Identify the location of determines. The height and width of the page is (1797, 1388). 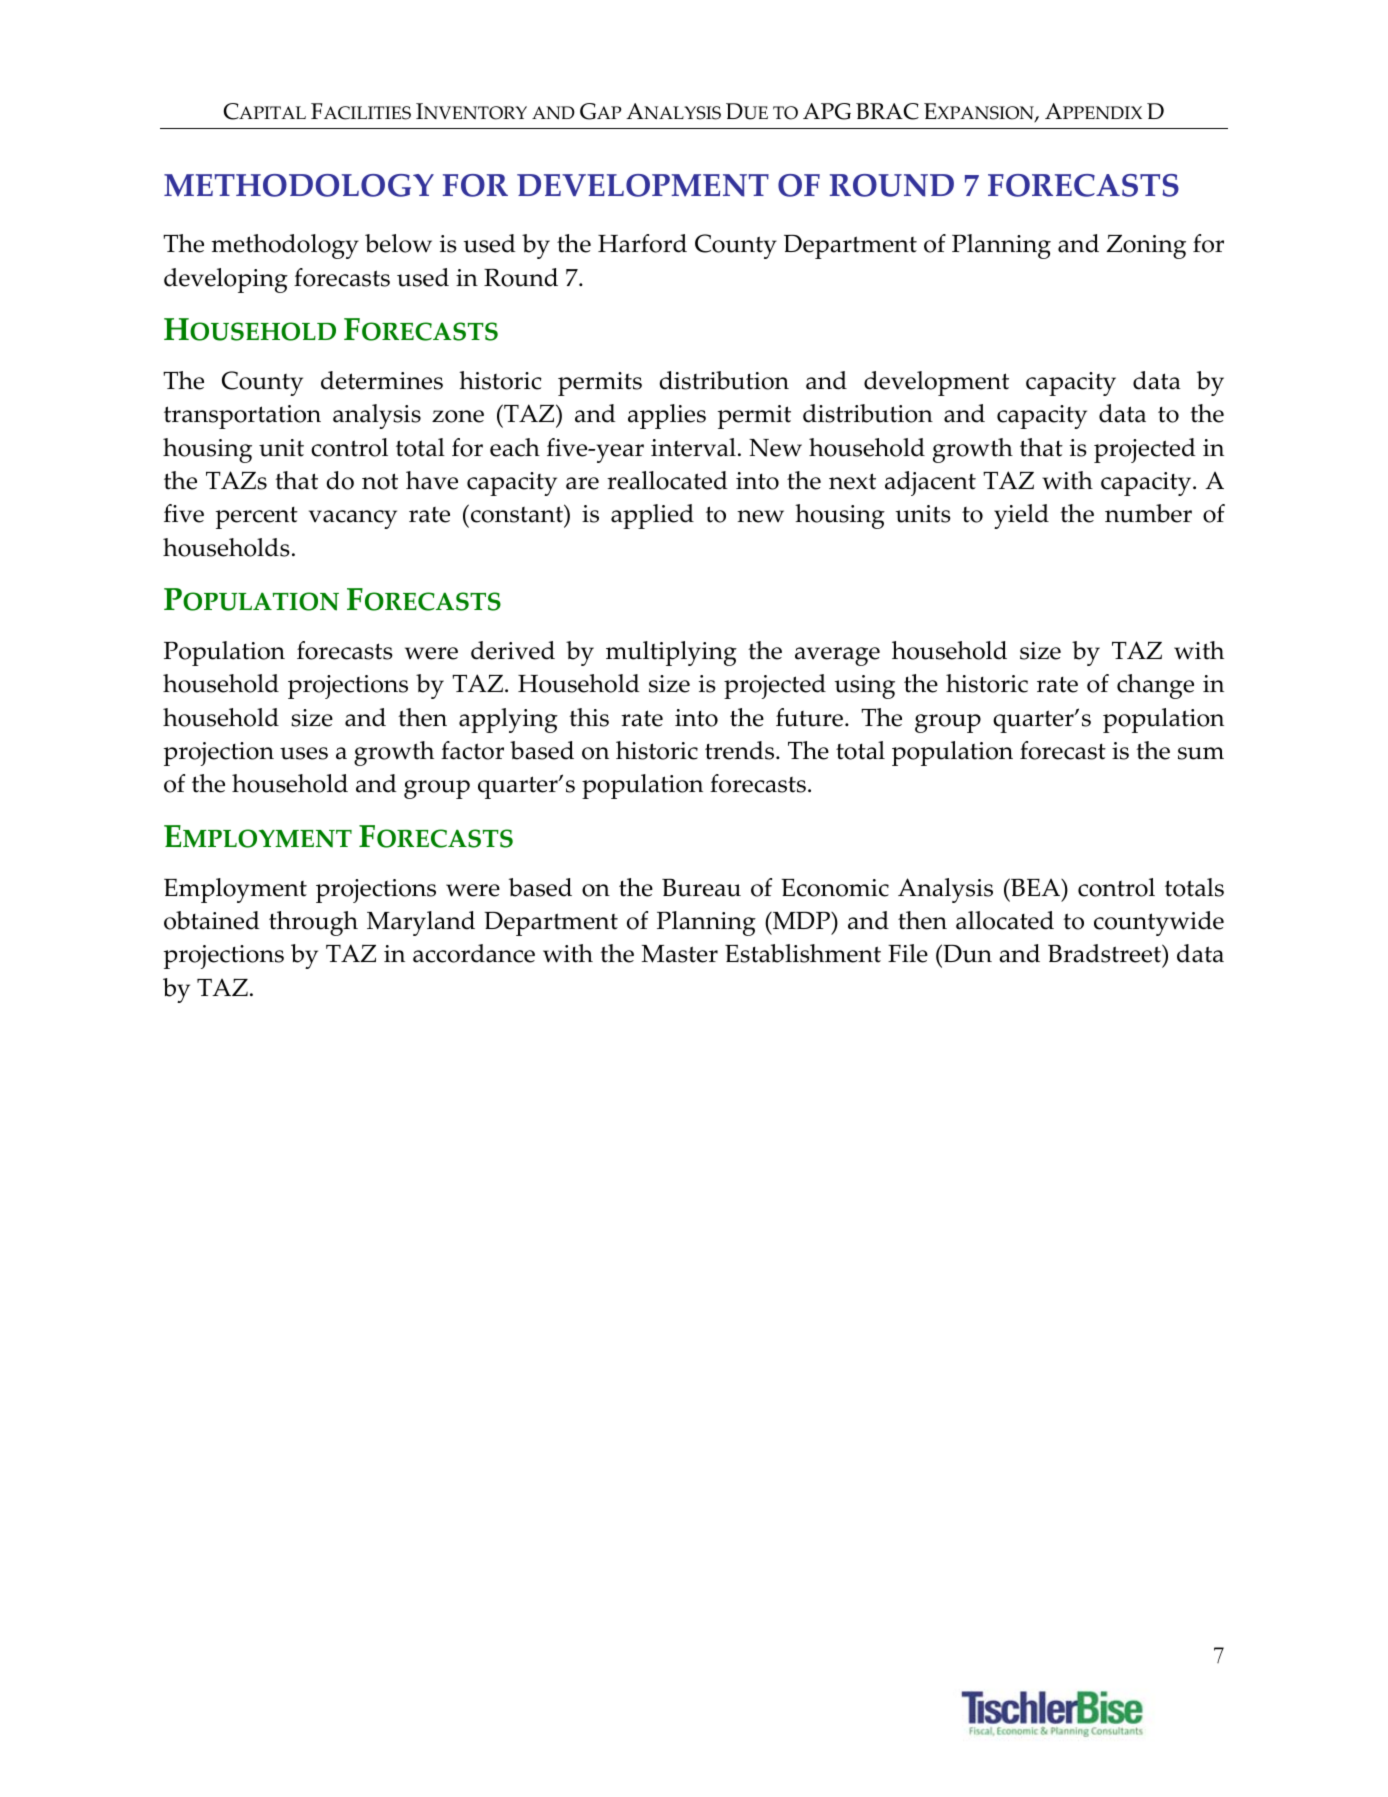
(382, 380).
